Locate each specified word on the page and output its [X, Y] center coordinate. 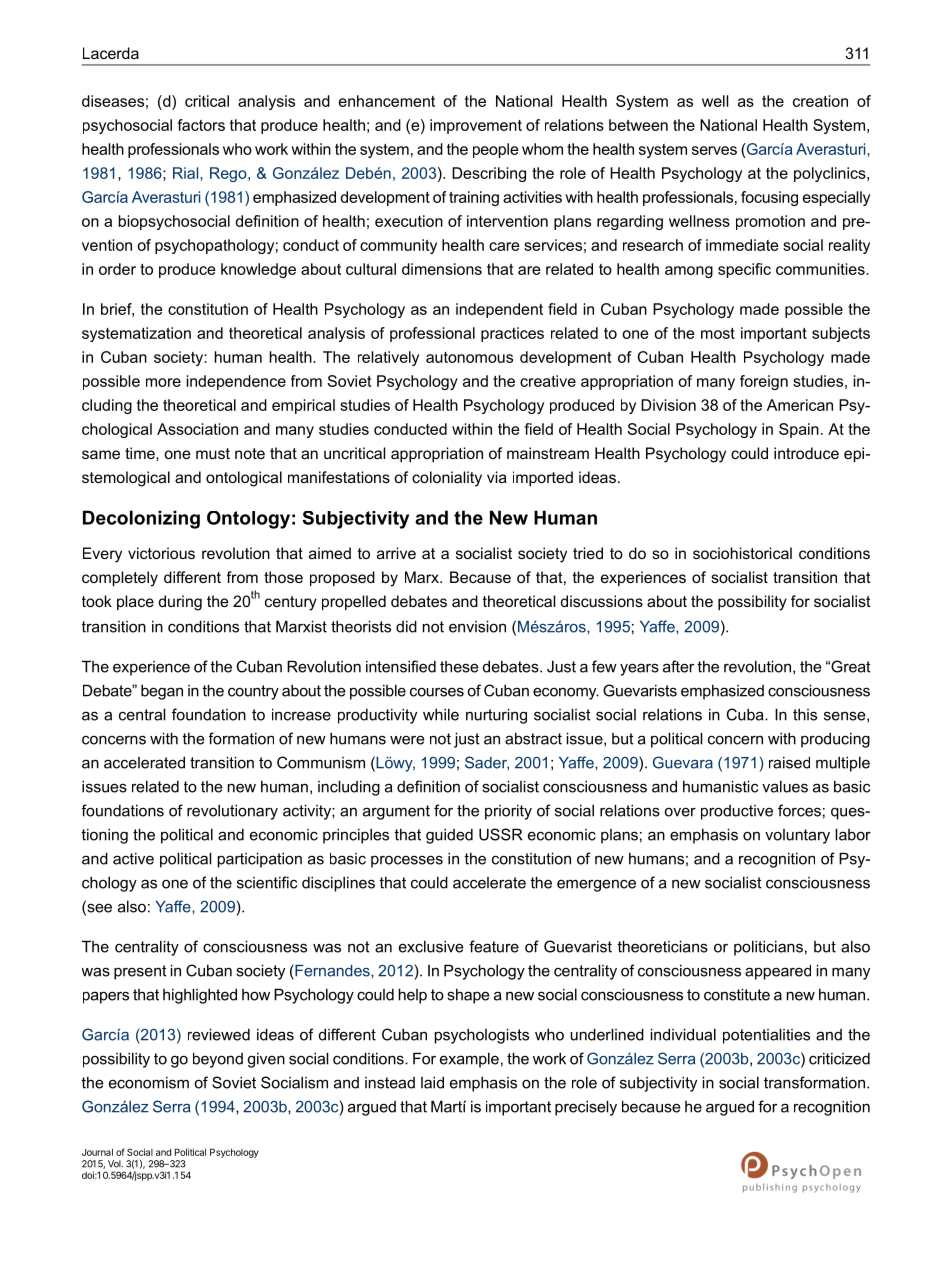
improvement [476, 126]
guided [449, 836]
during [180, 603]
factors [201, 125]
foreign [764, 382]
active [133, 859]
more [163, 382]
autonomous [469, 357]
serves [714, 150]
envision [477, 626]
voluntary [797, 836]
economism [149, 1083]
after [678, 666]
